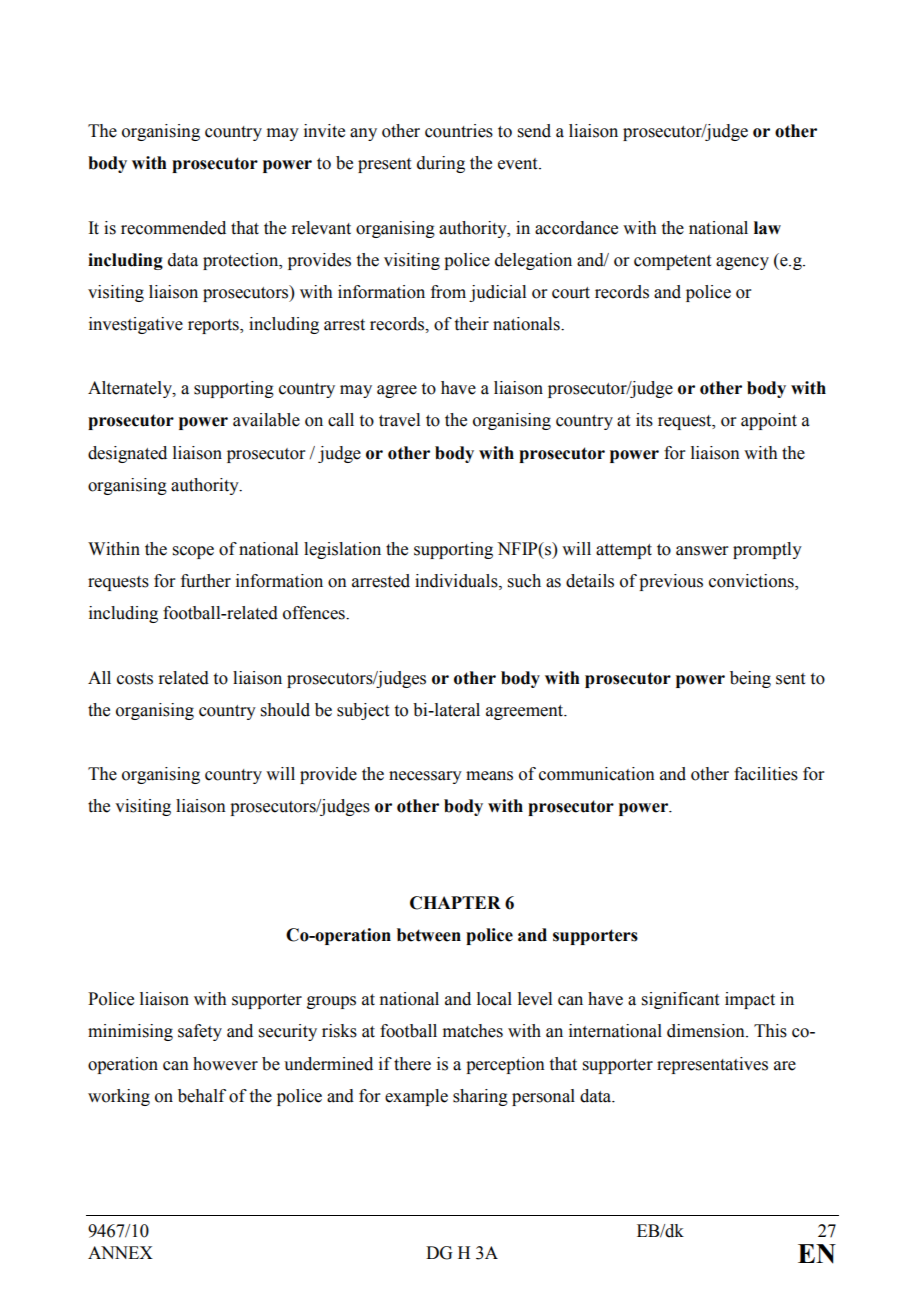 The height and width of the screenshot is (1308, 924). I want to click on ANNEX, so click(120, 1252).
